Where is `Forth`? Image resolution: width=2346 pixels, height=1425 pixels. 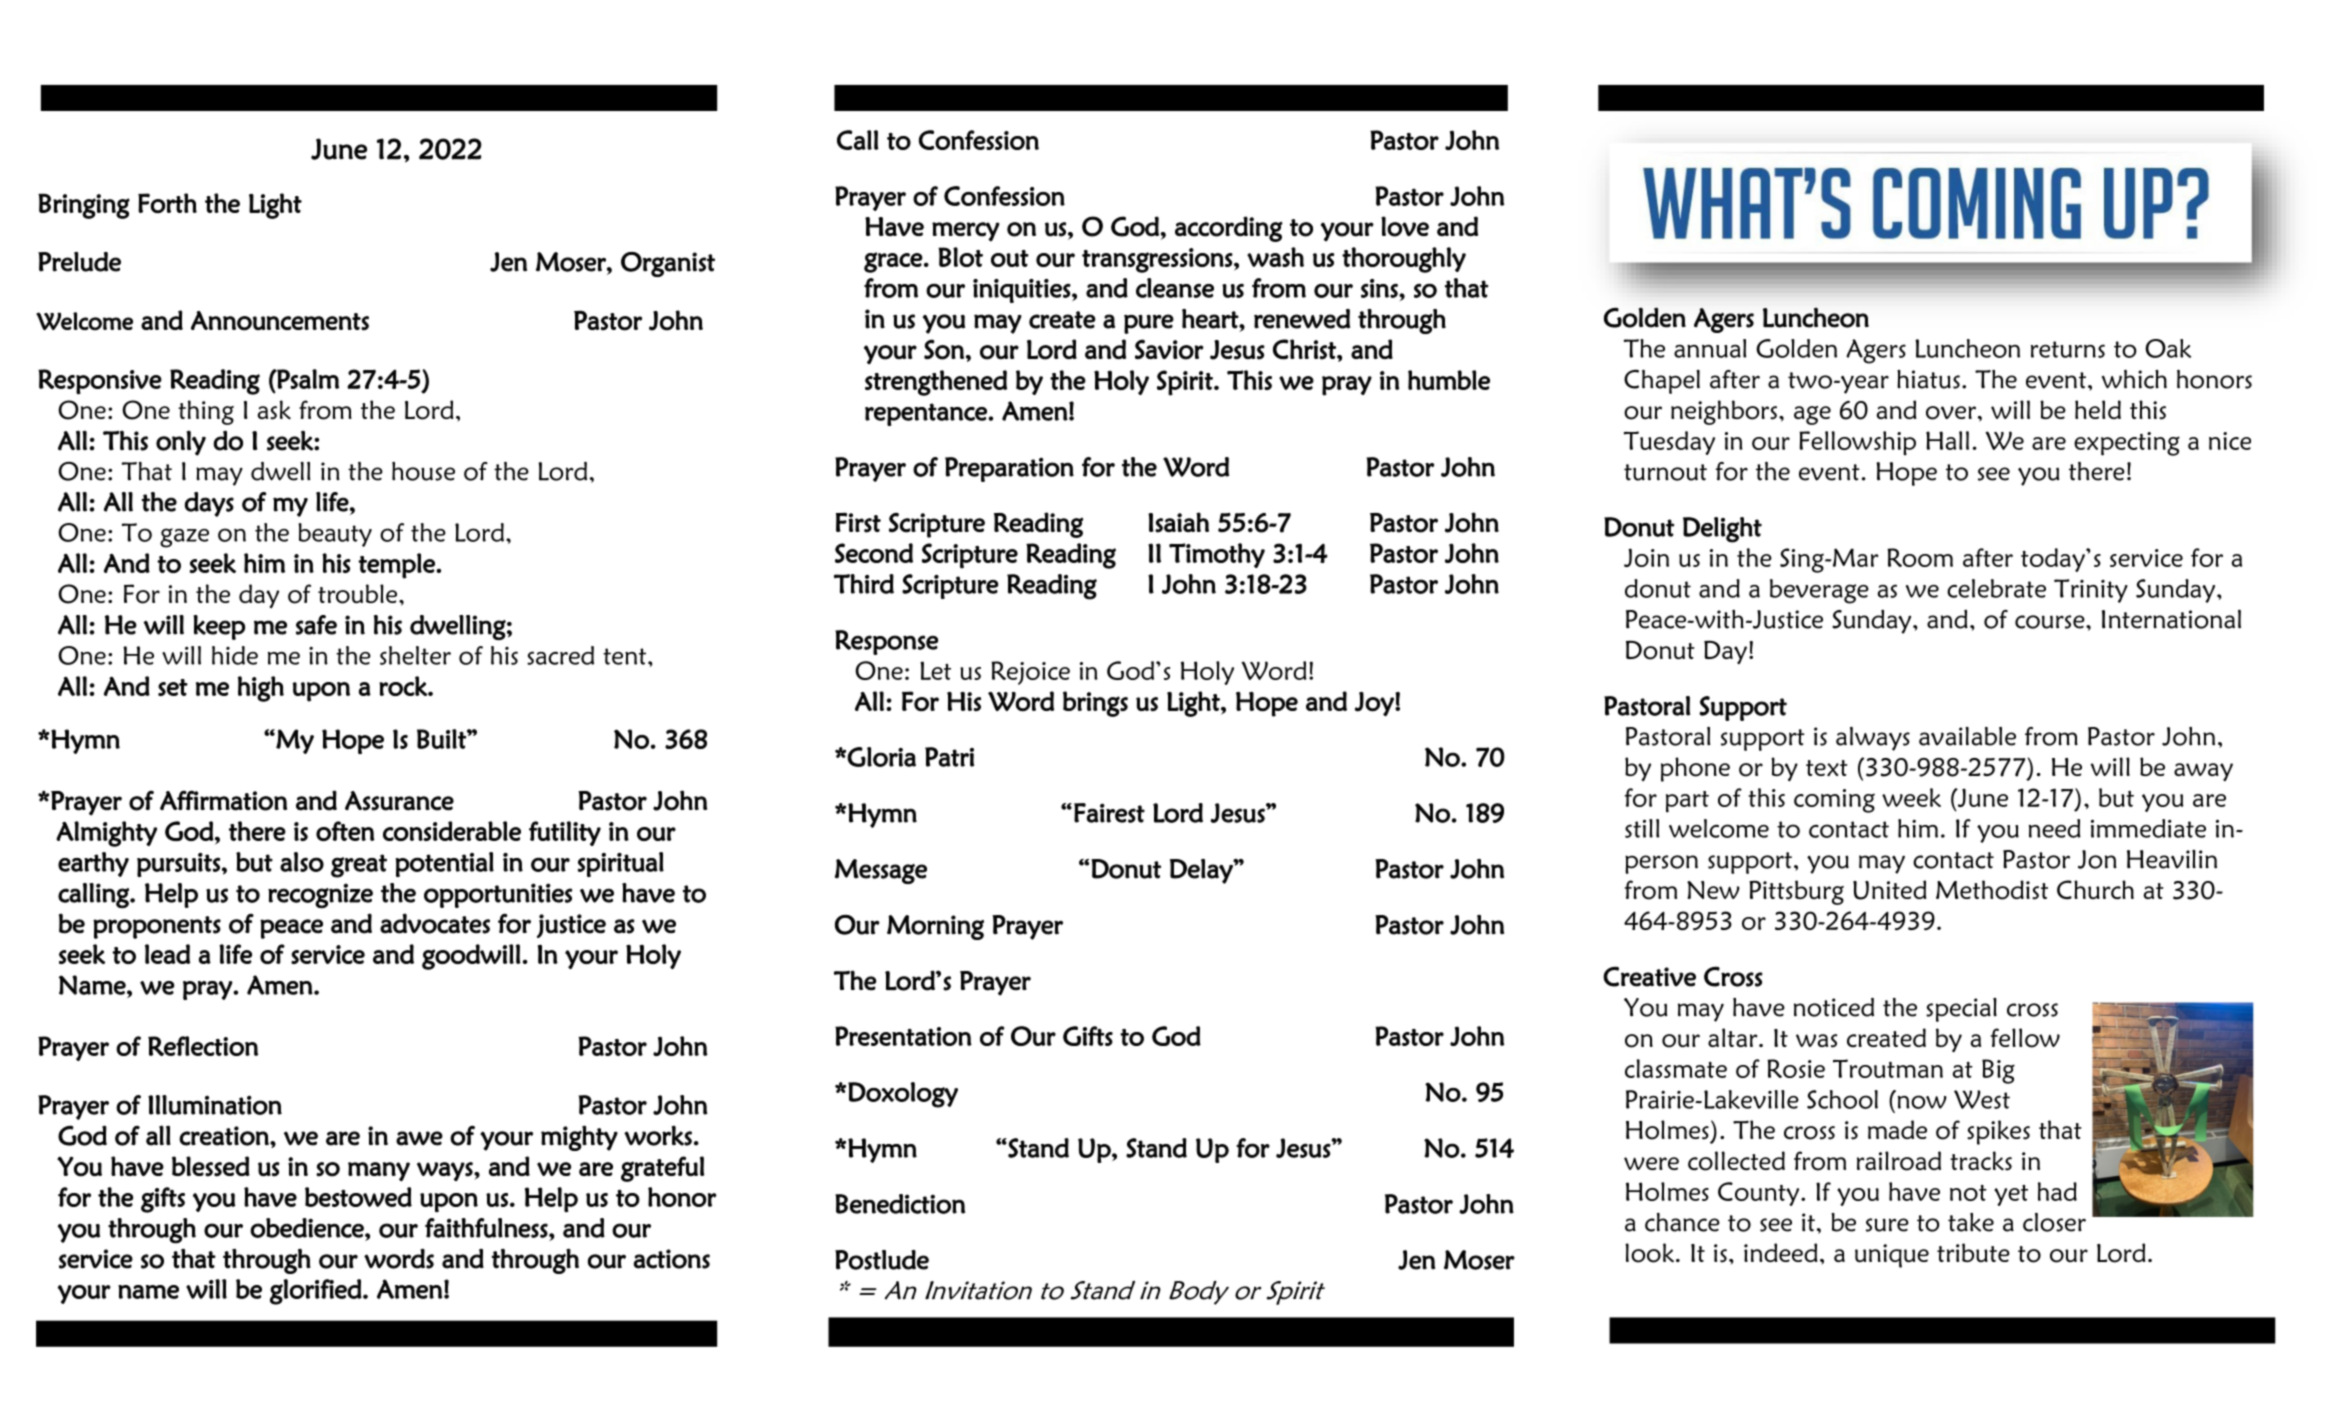 Forth is located at coordinates (167, 203).
